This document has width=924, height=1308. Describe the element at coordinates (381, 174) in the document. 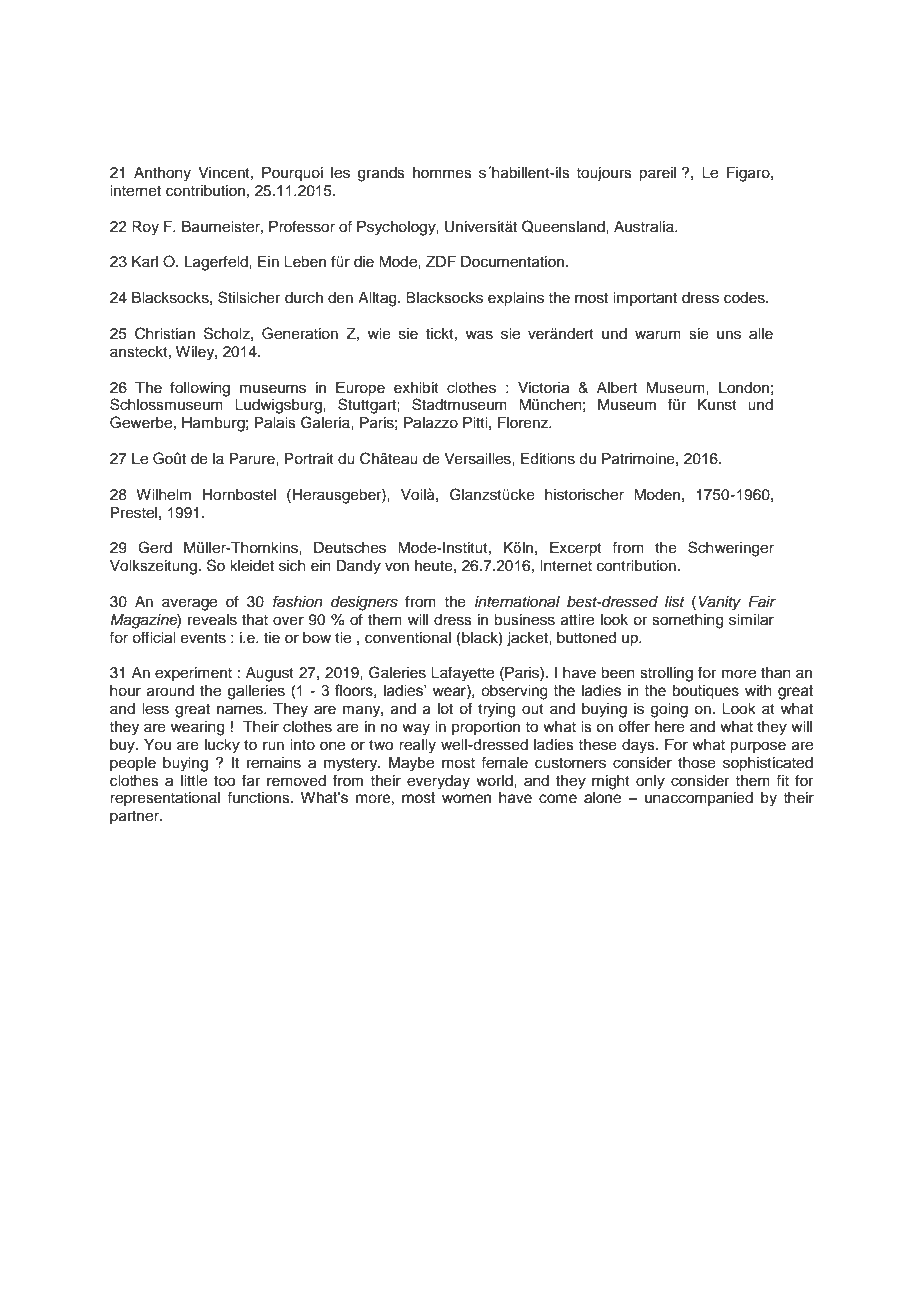

I see `grands` at that location.
